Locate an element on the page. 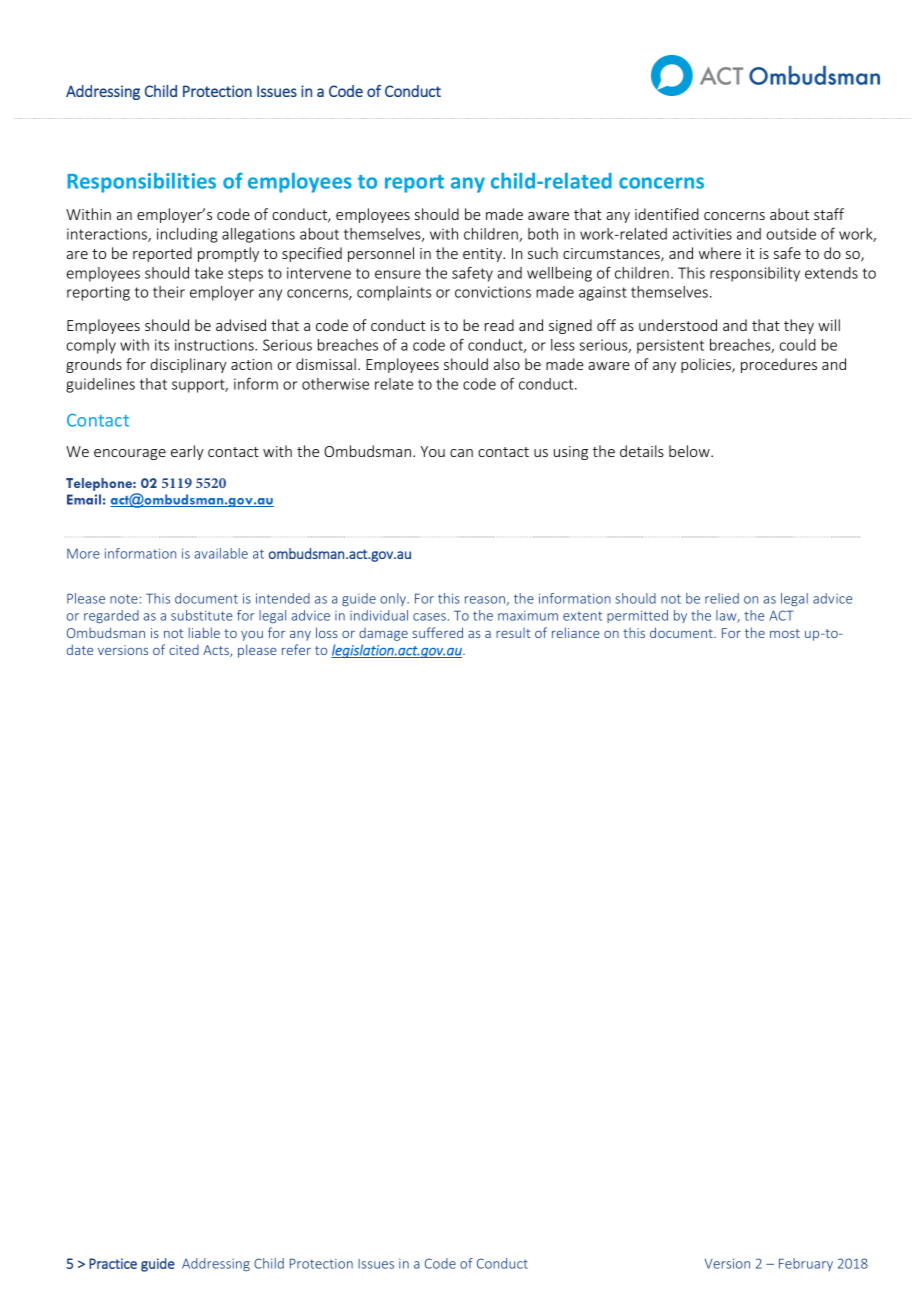 This image has width=924, height=1308. reason is located at coordinates (485, 600).
